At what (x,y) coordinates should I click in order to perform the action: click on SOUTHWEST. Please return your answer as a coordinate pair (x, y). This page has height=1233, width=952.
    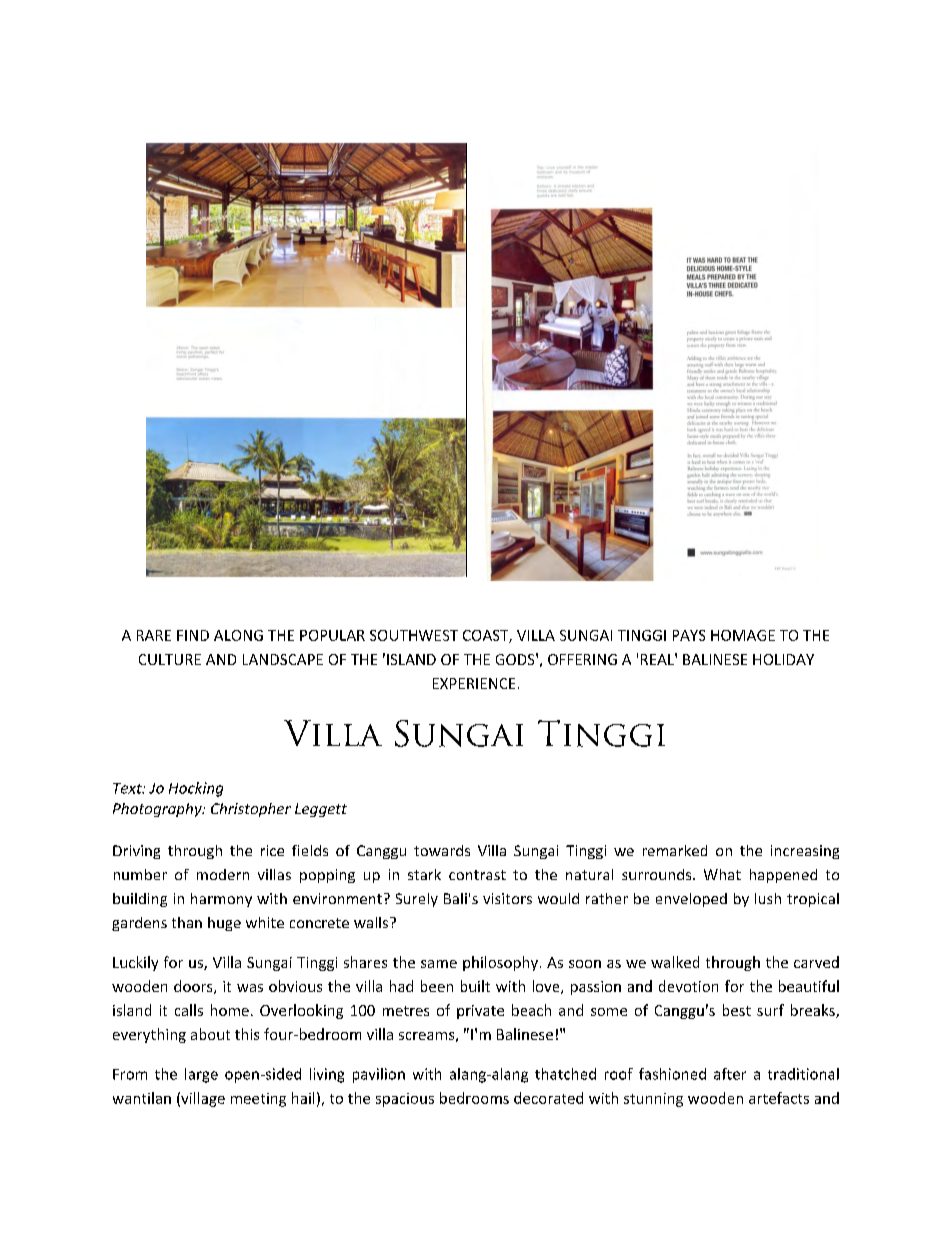
    Looking at the image, I should click on (414, 635).
